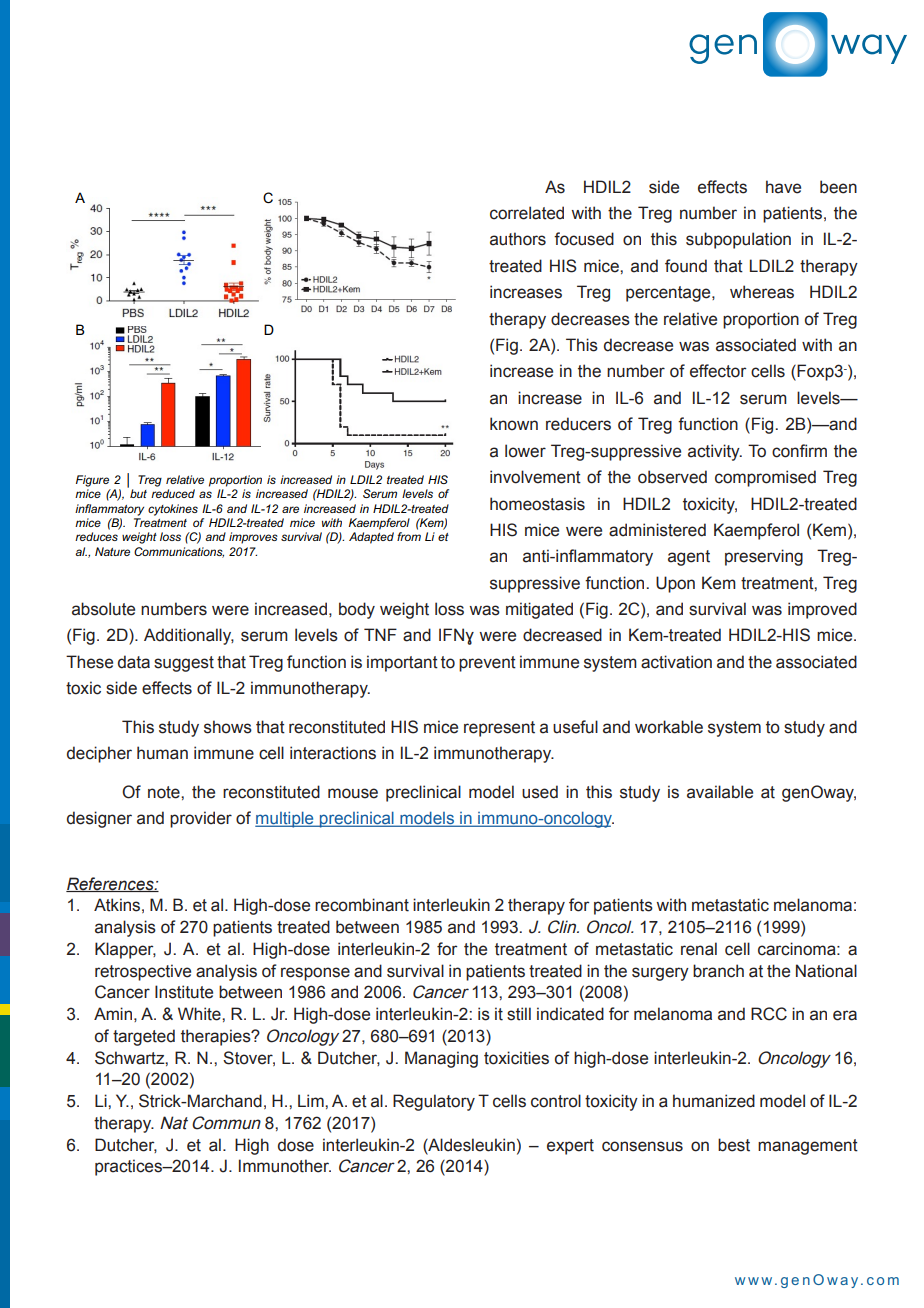  I want to click on prevent, so click(487, 664).
